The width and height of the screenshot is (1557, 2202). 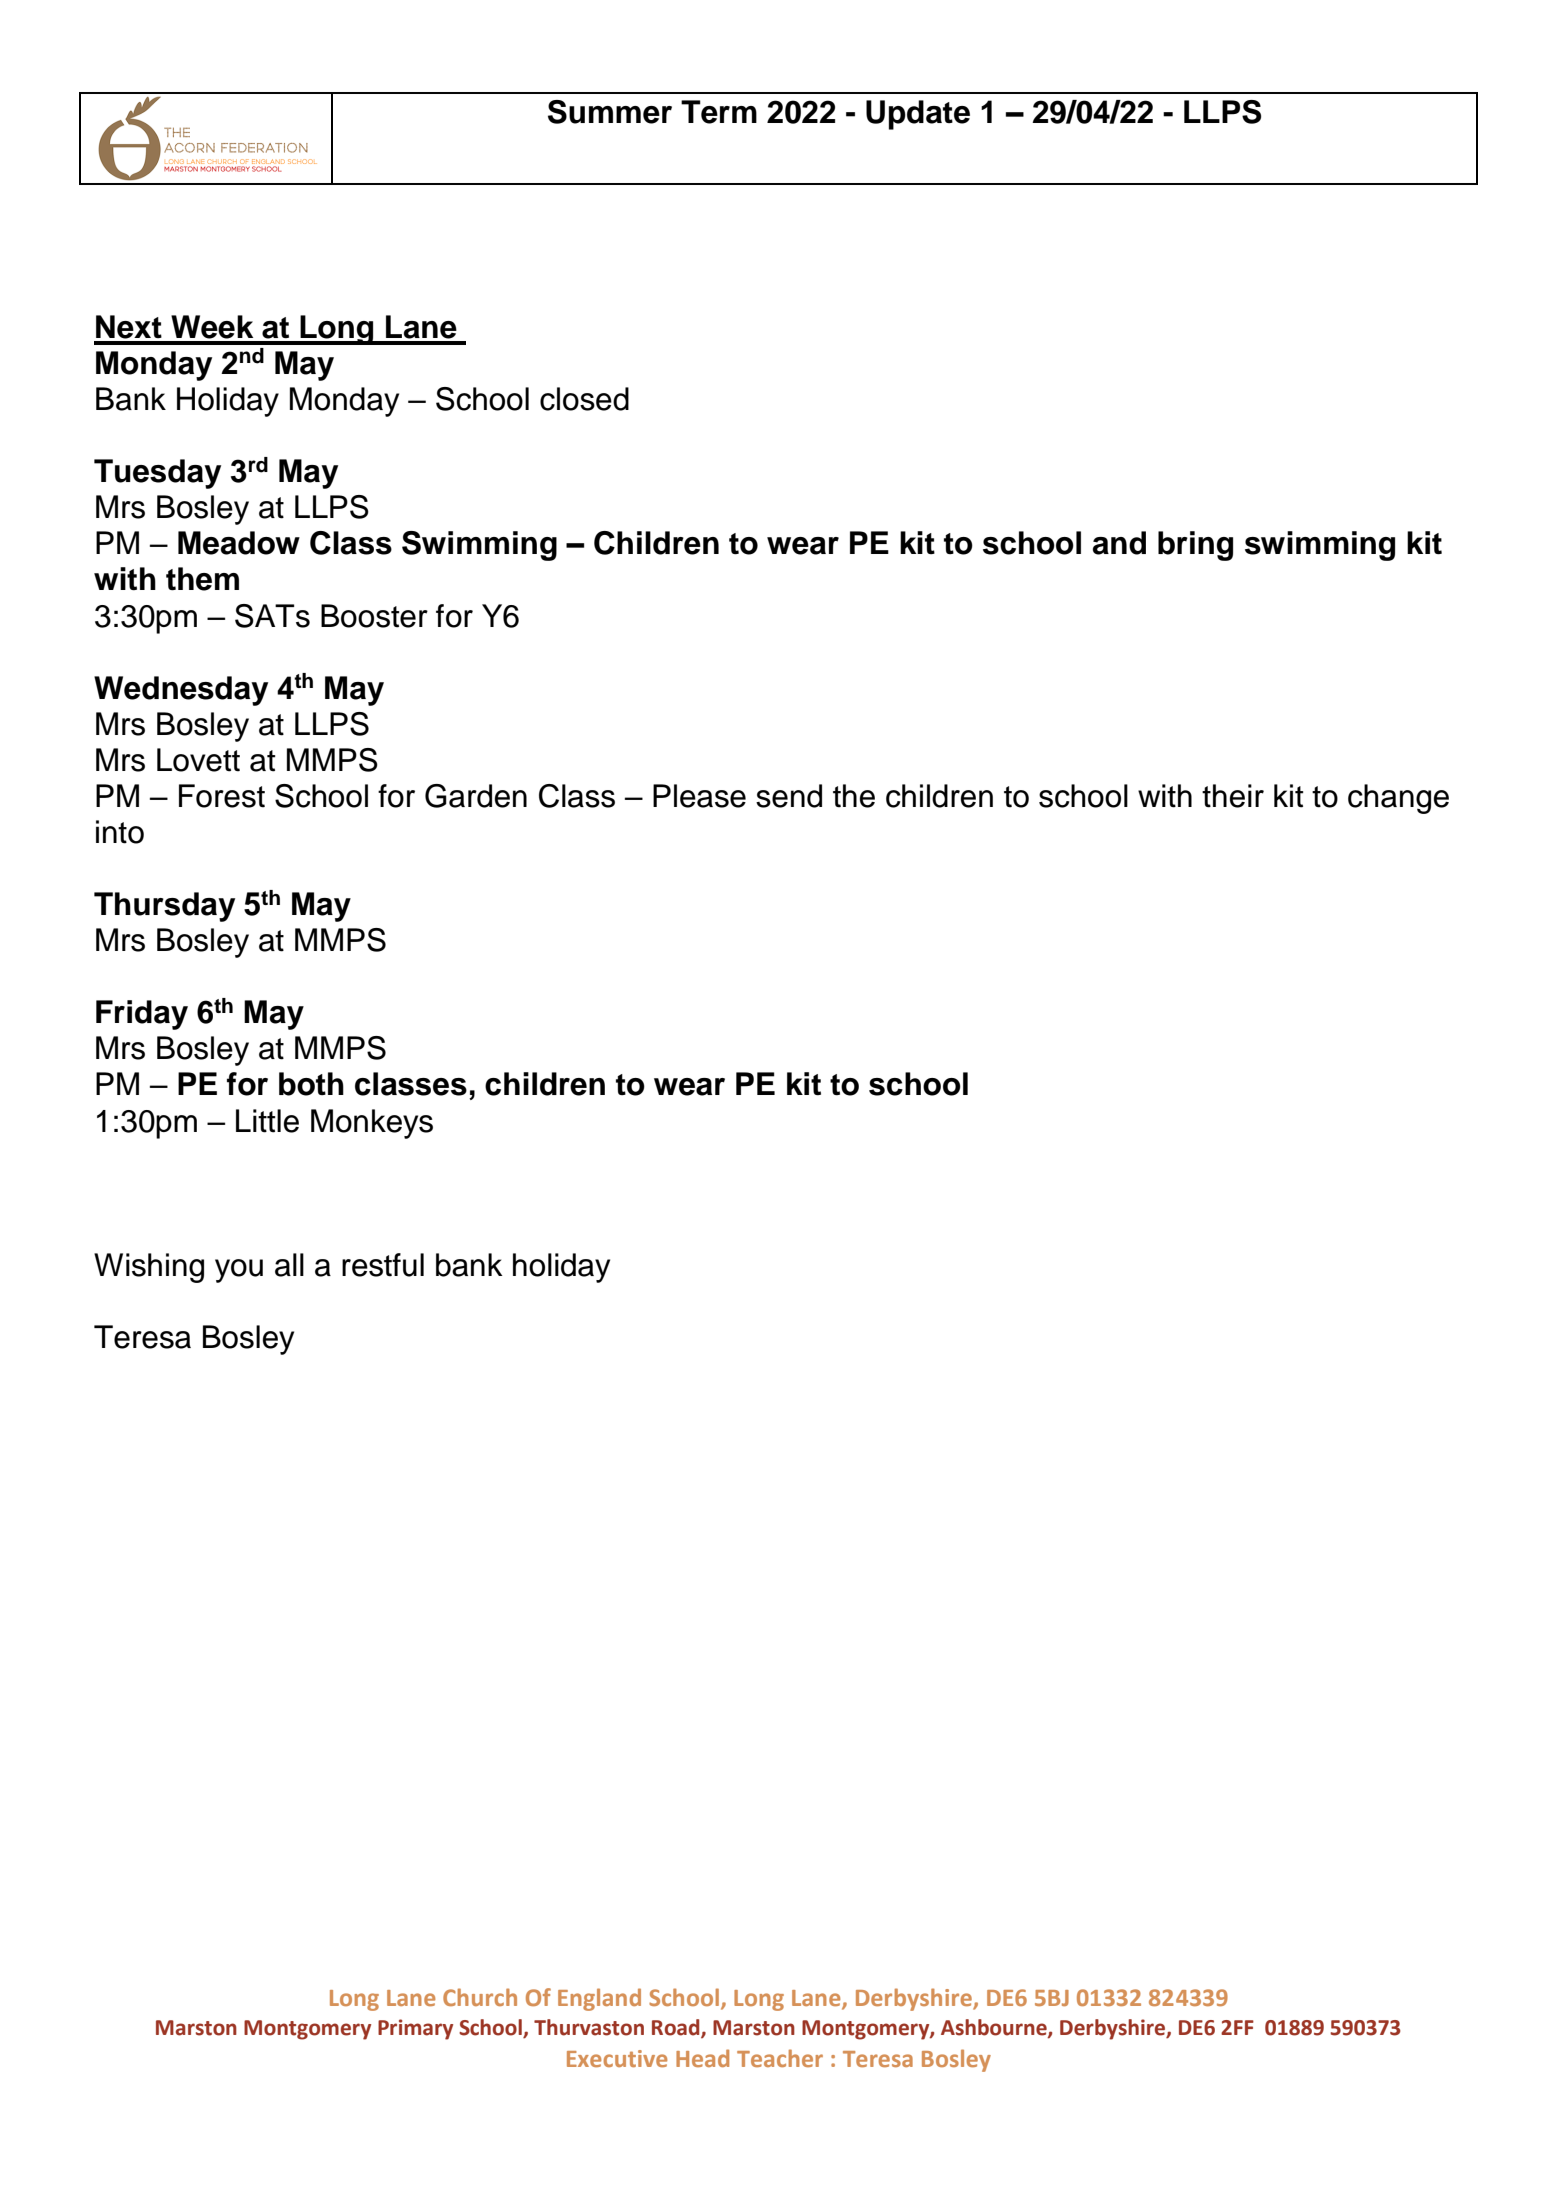 I want to click on Teacher, so click(x=780, y=2058).
